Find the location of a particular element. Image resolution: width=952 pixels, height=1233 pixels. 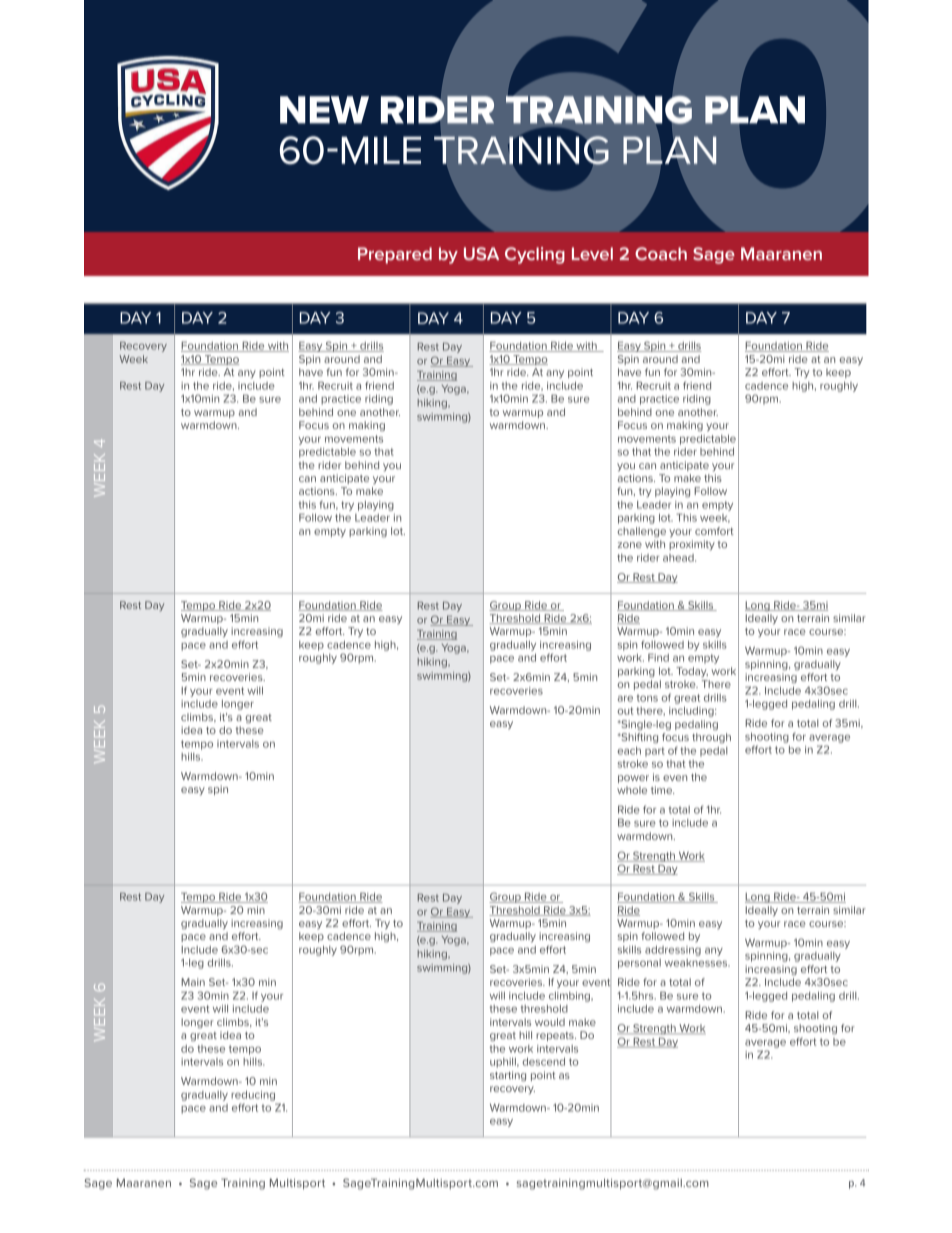

Coach is located at coordinates (661, 253).
